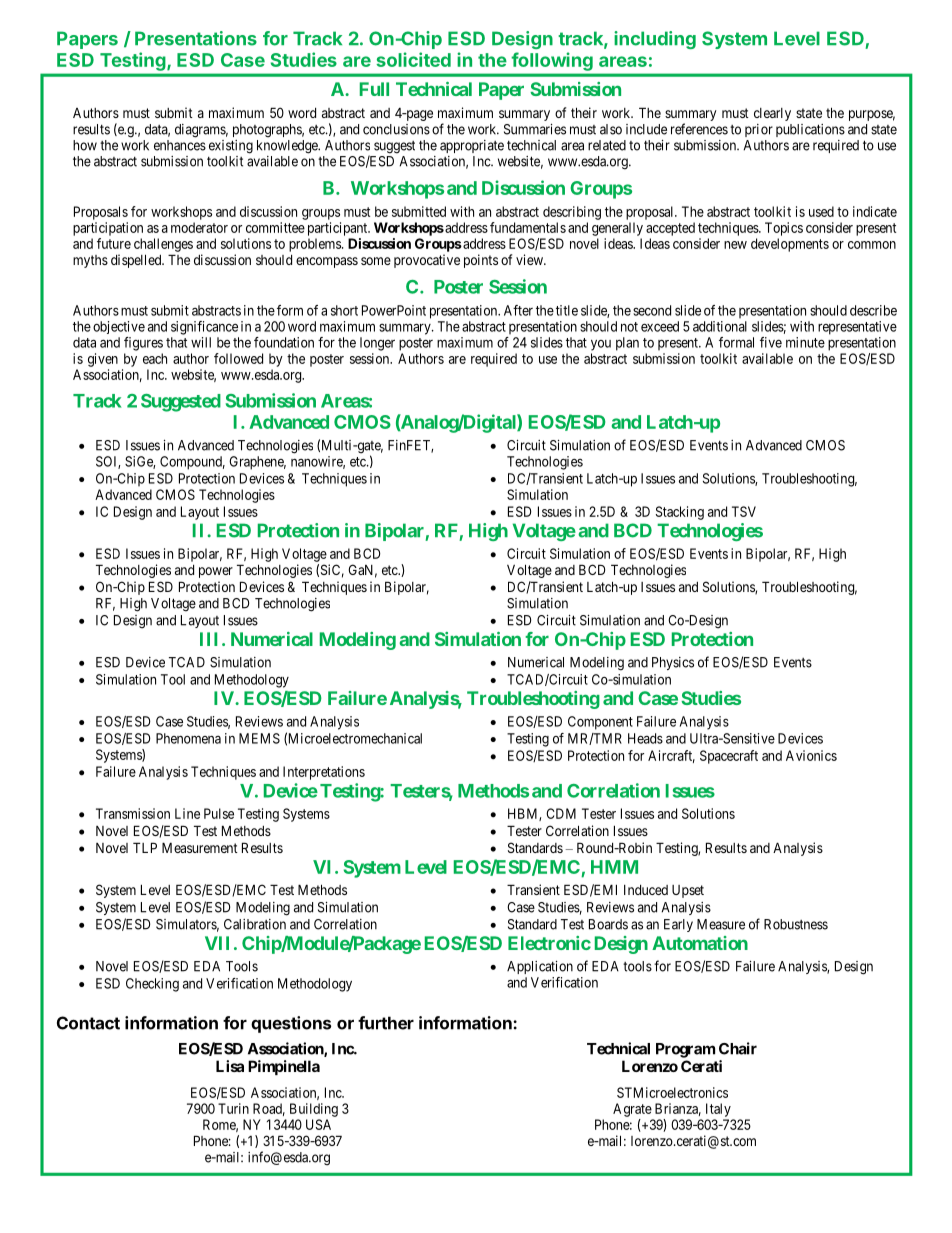  What do you see at coordinates (188, 738) in the screenshot?
I see `Phenomena` at bounding box center [188, 738].
